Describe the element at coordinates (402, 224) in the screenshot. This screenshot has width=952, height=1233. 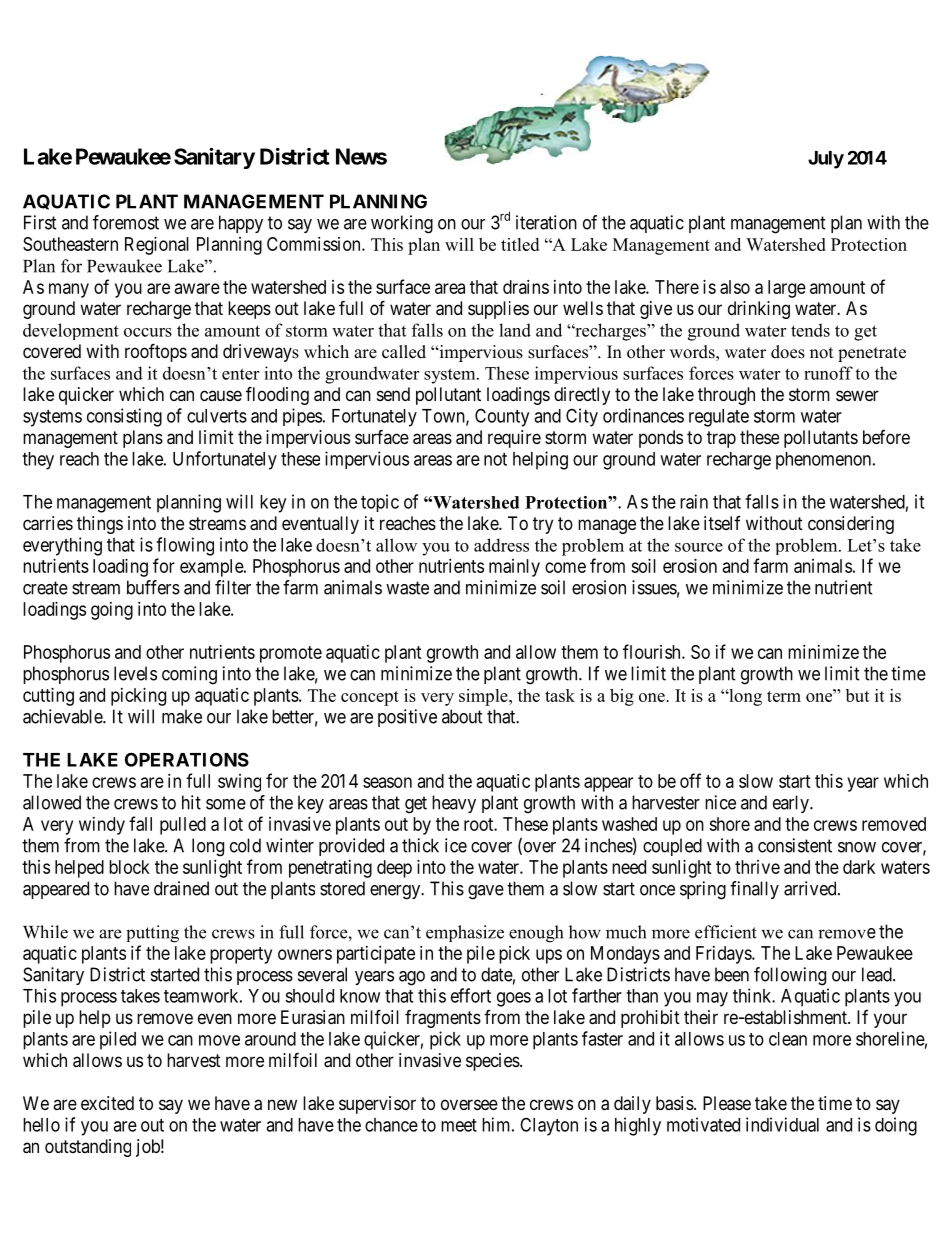
I see `working` at that location.
